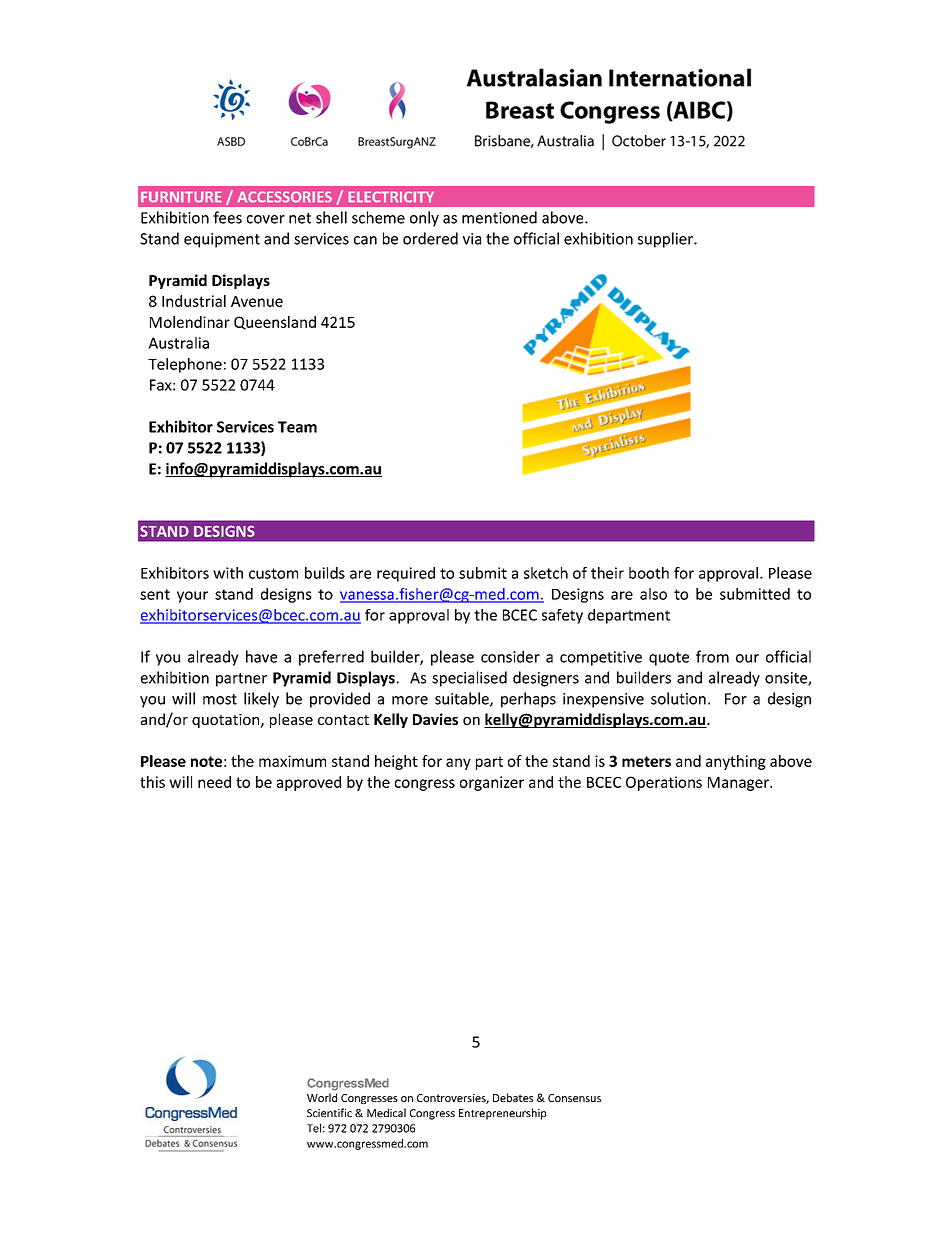 The width and height of the image is (952, 1233). Describe the element at coordinates (424, 219) in the image. I see `only` at that location.
